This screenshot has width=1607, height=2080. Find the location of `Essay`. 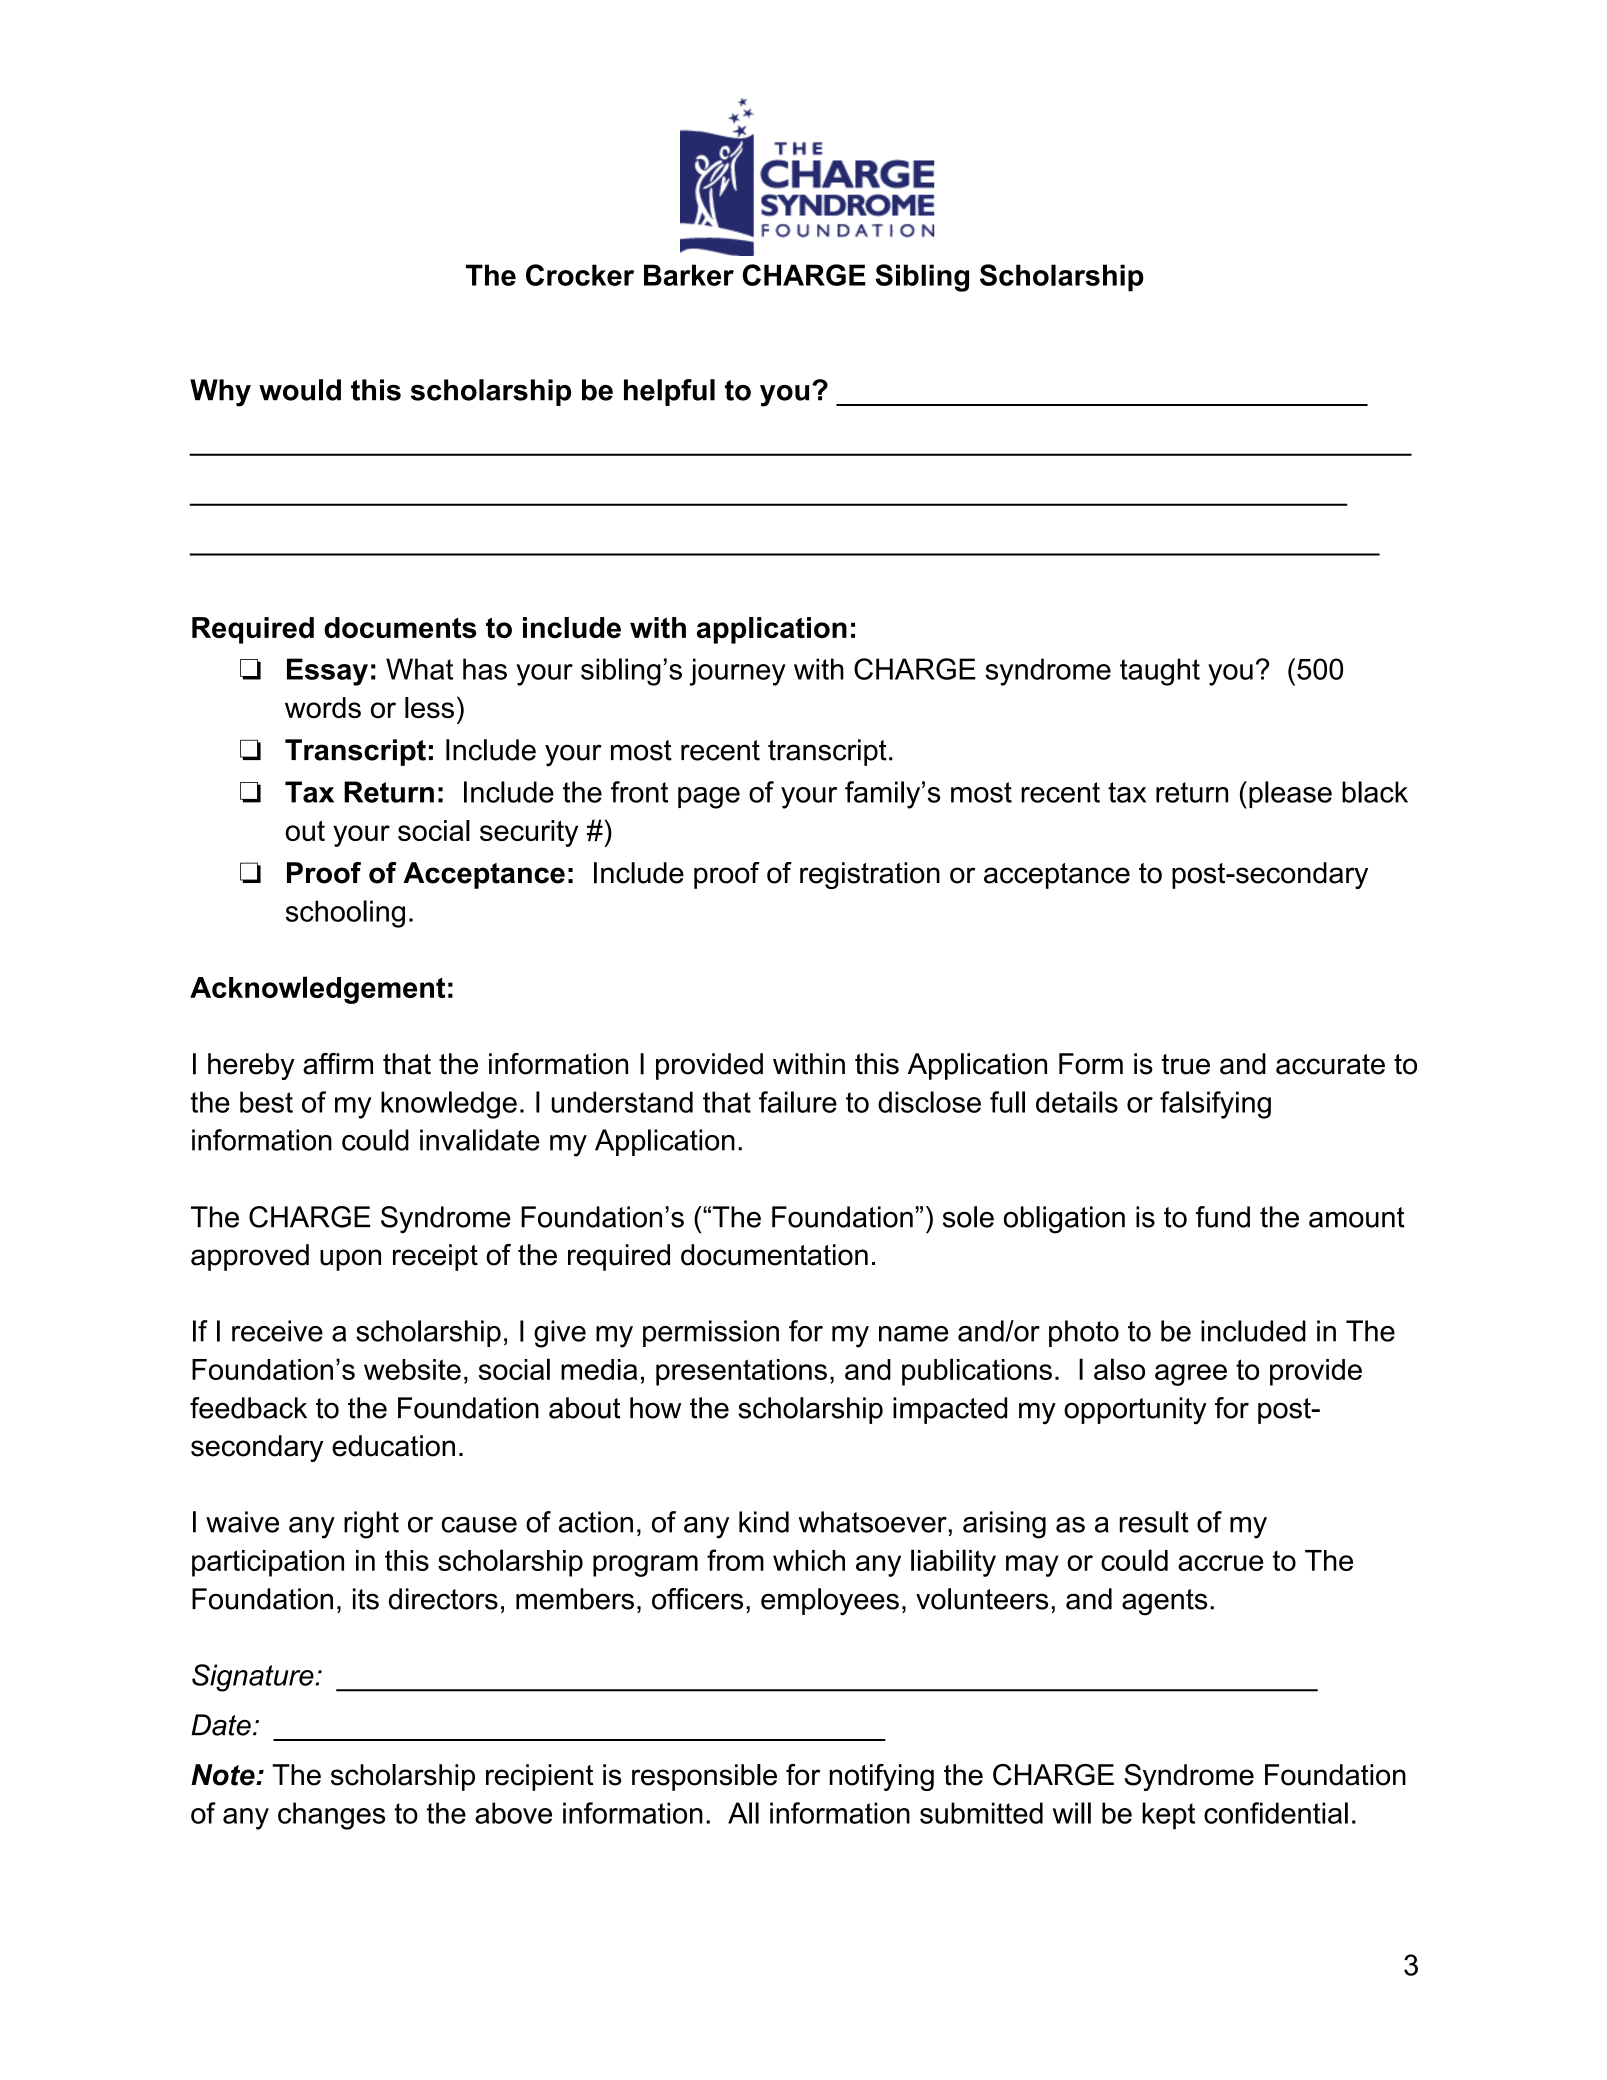

Essay is located at coordinates (327, 672).
